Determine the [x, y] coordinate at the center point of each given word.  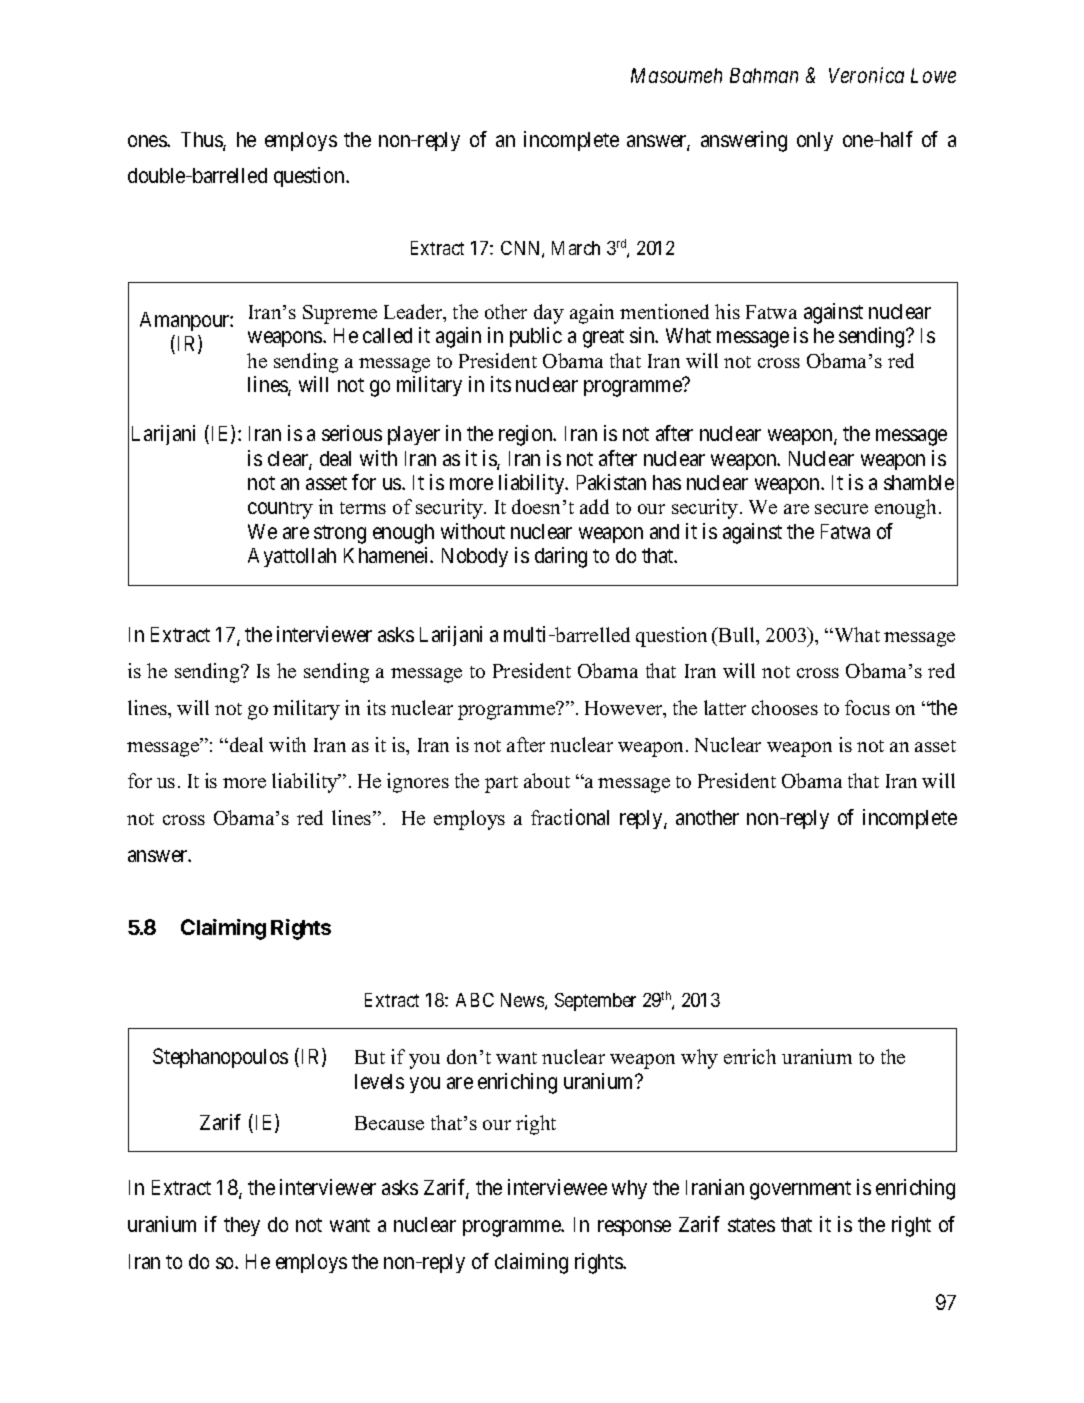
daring [561, 557]
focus [867, 707]
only [815, 141]
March [576, 248]
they [242, 1226]
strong [340, 534]
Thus [202, 141]
